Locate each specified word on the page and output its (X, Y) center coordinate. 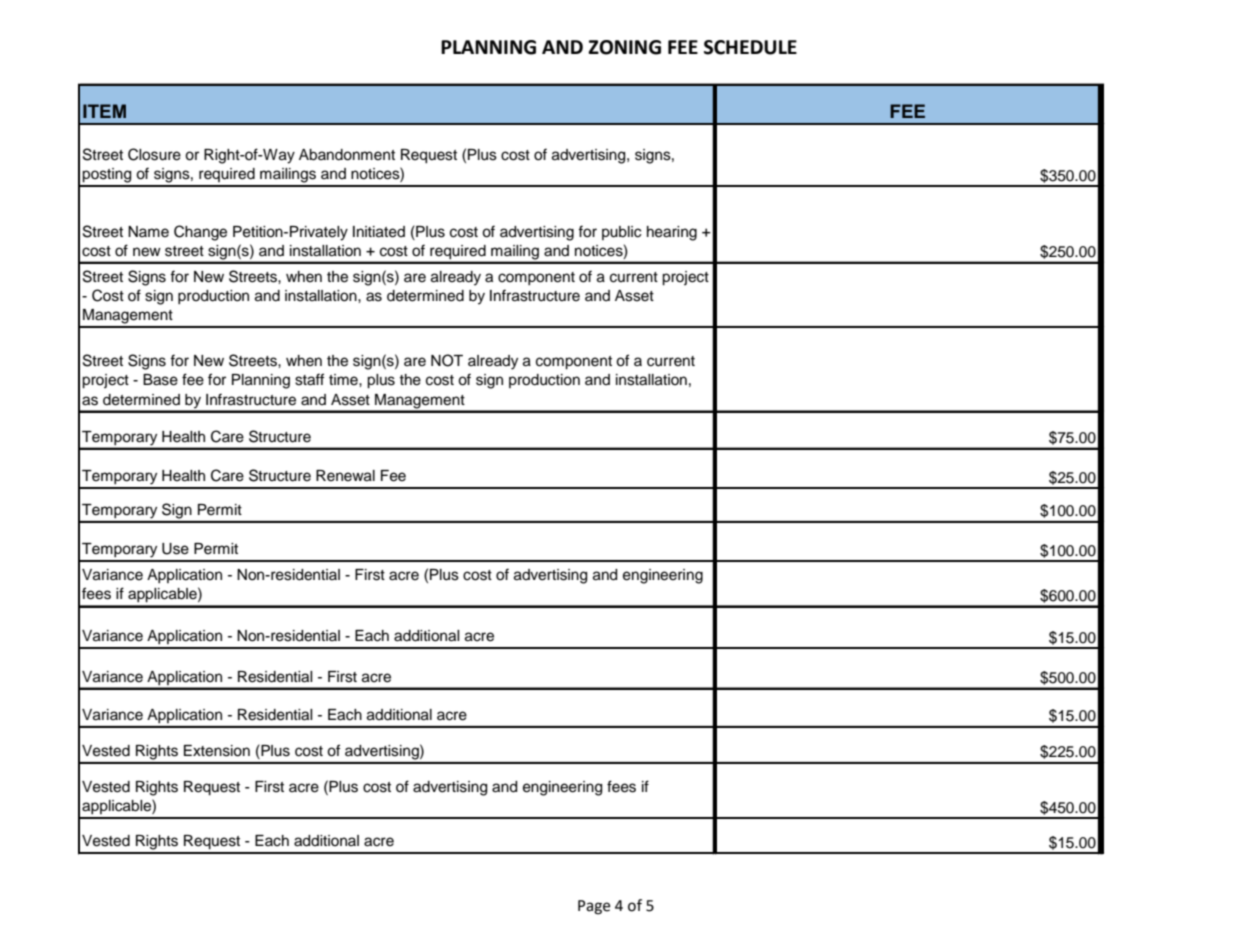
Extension (217, 751)
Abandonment (347, 155)
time (344, 380)
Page (594, 907)
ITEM (104, 111)
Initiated (379, 232)
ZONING (624, 47)
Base (160, 380)
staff (309, 379)
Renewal (345, 476)
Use (175, 549)
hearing (672, 233)
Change (200, 233)
